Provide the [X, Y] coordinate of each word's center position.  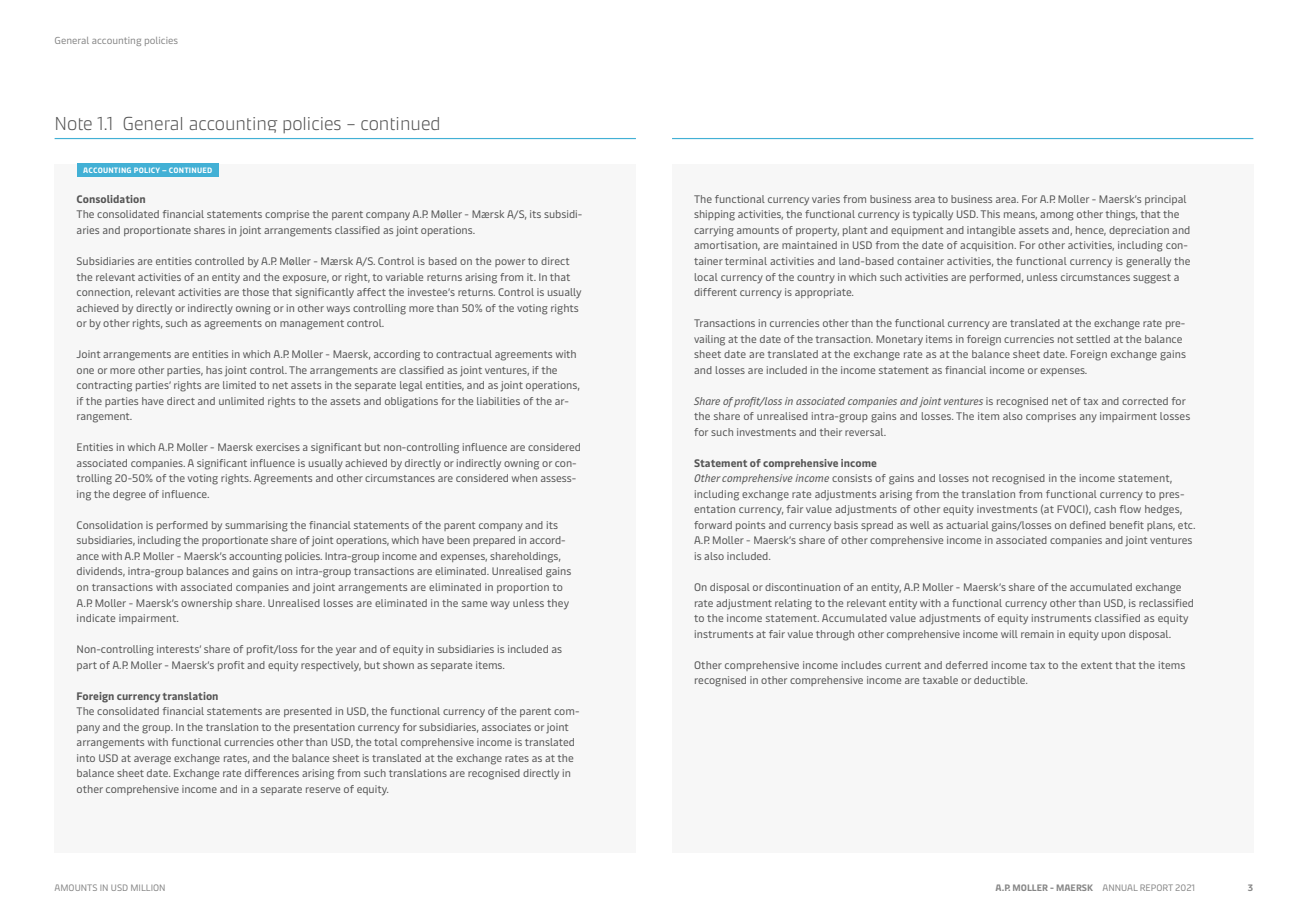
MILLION [148, 887]
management [312, 325]
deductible [1000, 680]
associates [506, 727]
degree [129, 495]
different [715, 292]
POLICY [148, 170]
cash [1105, 509]
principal [1165, 200]
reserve [323, 790]
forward [713, 525]
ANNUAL [1120, 887]
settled [1093, 339]
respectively [331, 666]
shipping [714, 215]
